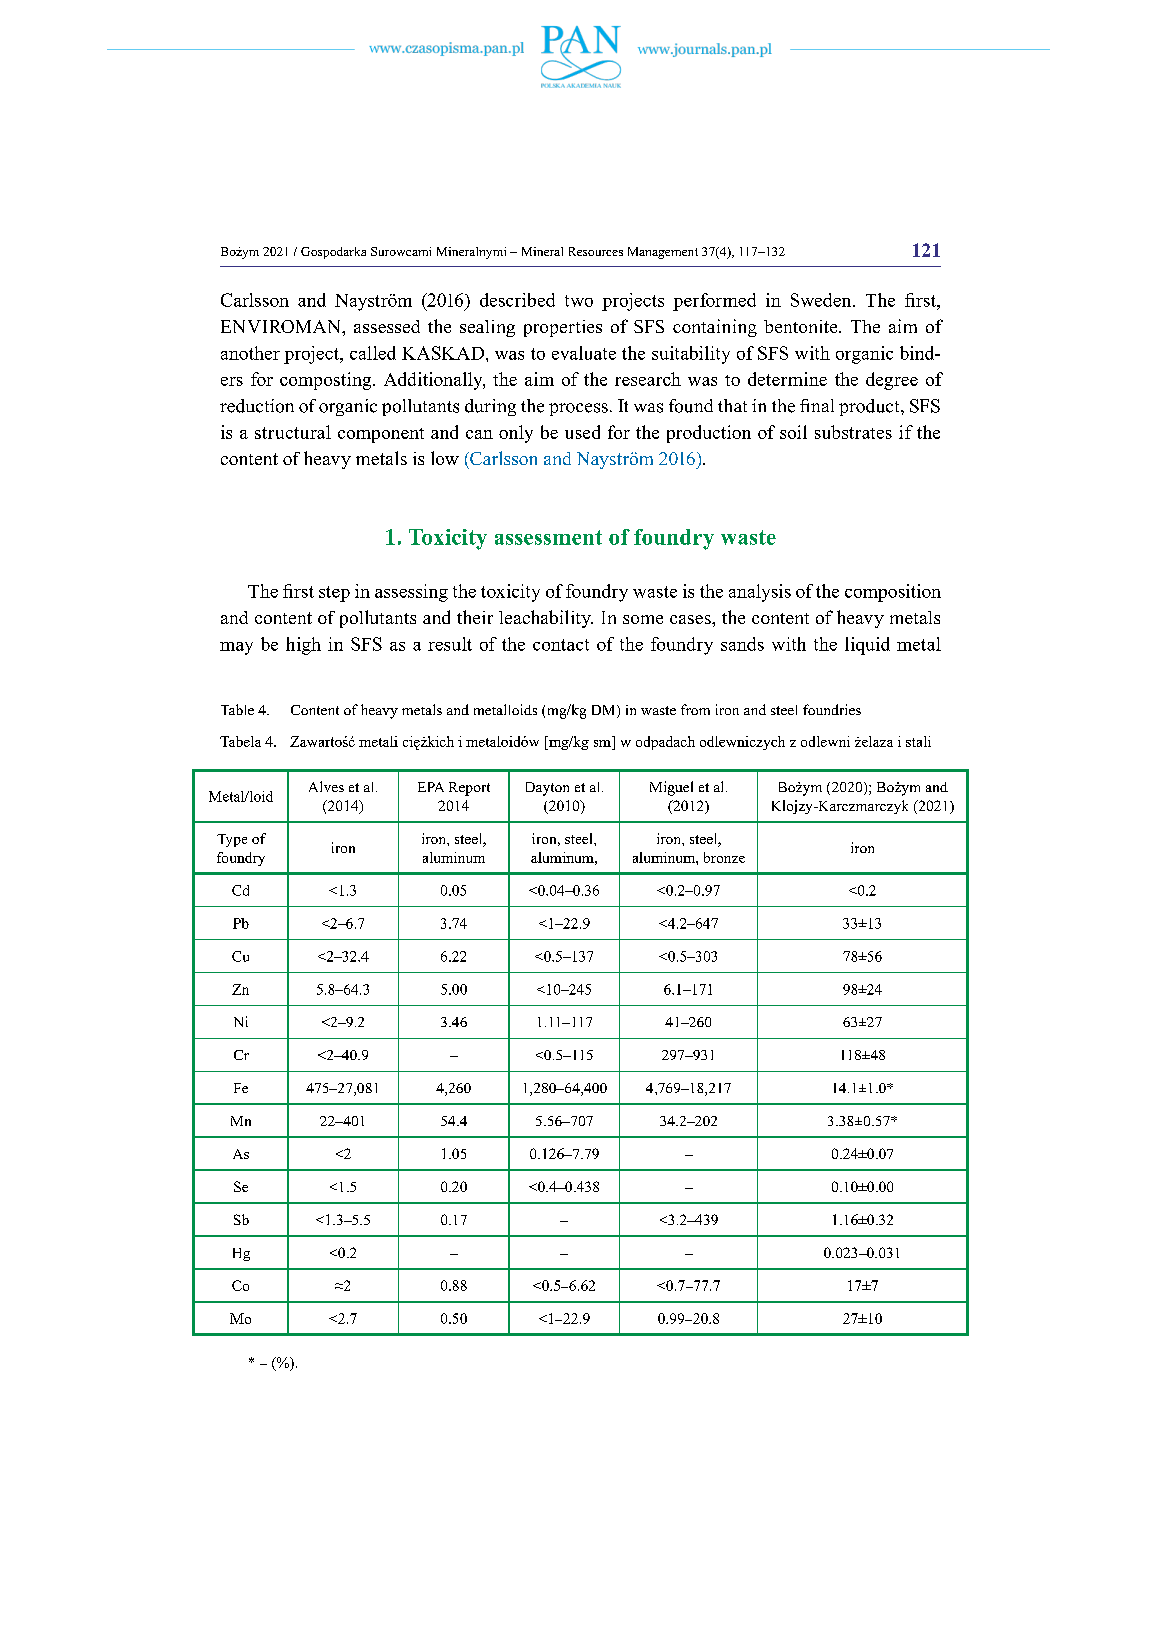 The width and height of the screenshot is (1161, 1642). Describe the element at coordinates (334, 594) in the screenshot. I see `step` at that location.
